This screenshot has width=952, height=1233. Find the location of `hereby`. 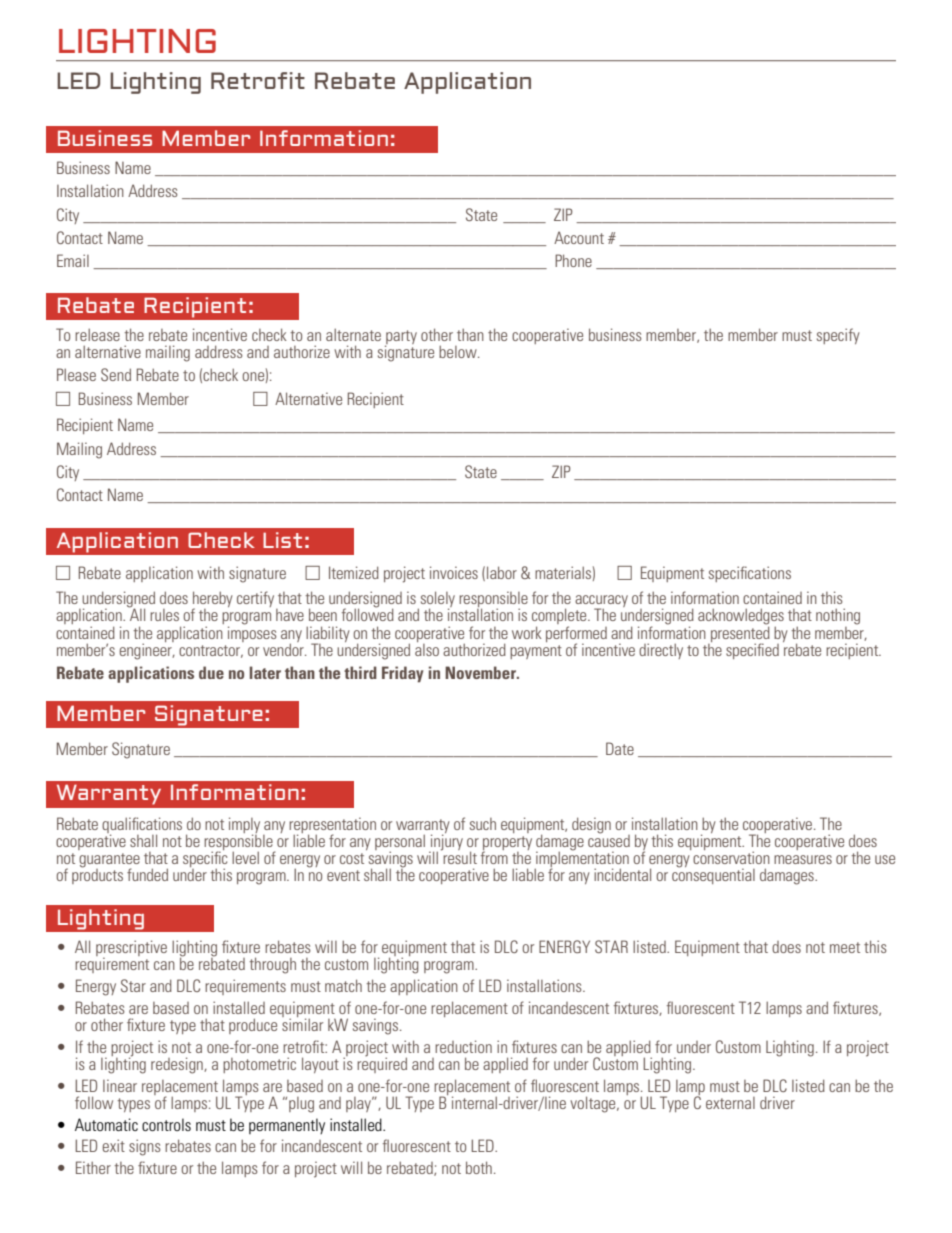

hereby is located at coordinates (212, 600).
